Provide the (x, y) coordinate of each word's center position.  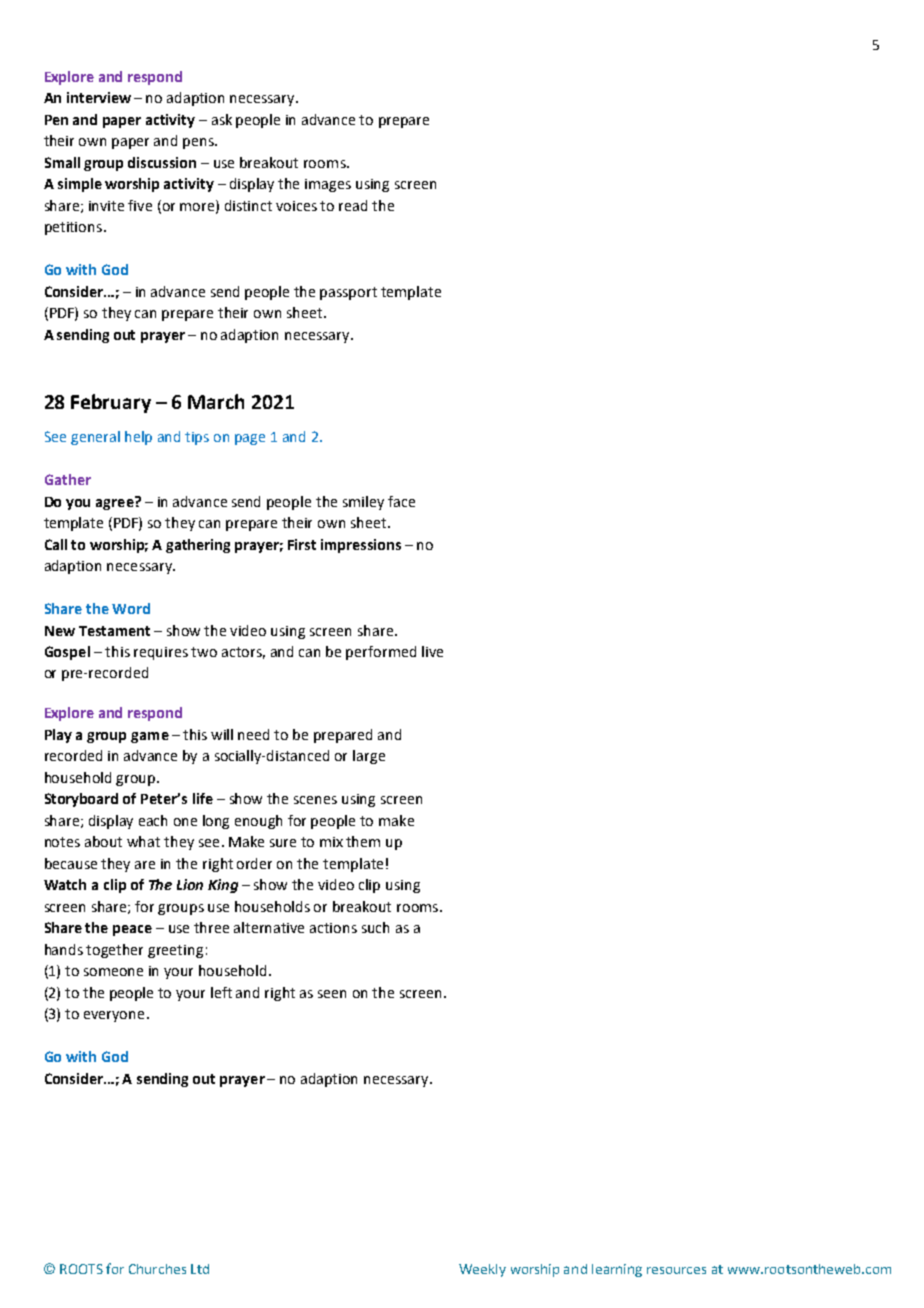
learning (617, 1270)
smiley (363, 503)
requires (161, 653)
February (111, 403)
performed (381, 653)
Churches (157, 1269)
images (328, 185)
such (375, 927)
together (114, 951)
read (353, 205)
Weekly (482, 1270)
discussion (162, 162)
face (401, 501)
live (432, 651)
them (363, 841)
